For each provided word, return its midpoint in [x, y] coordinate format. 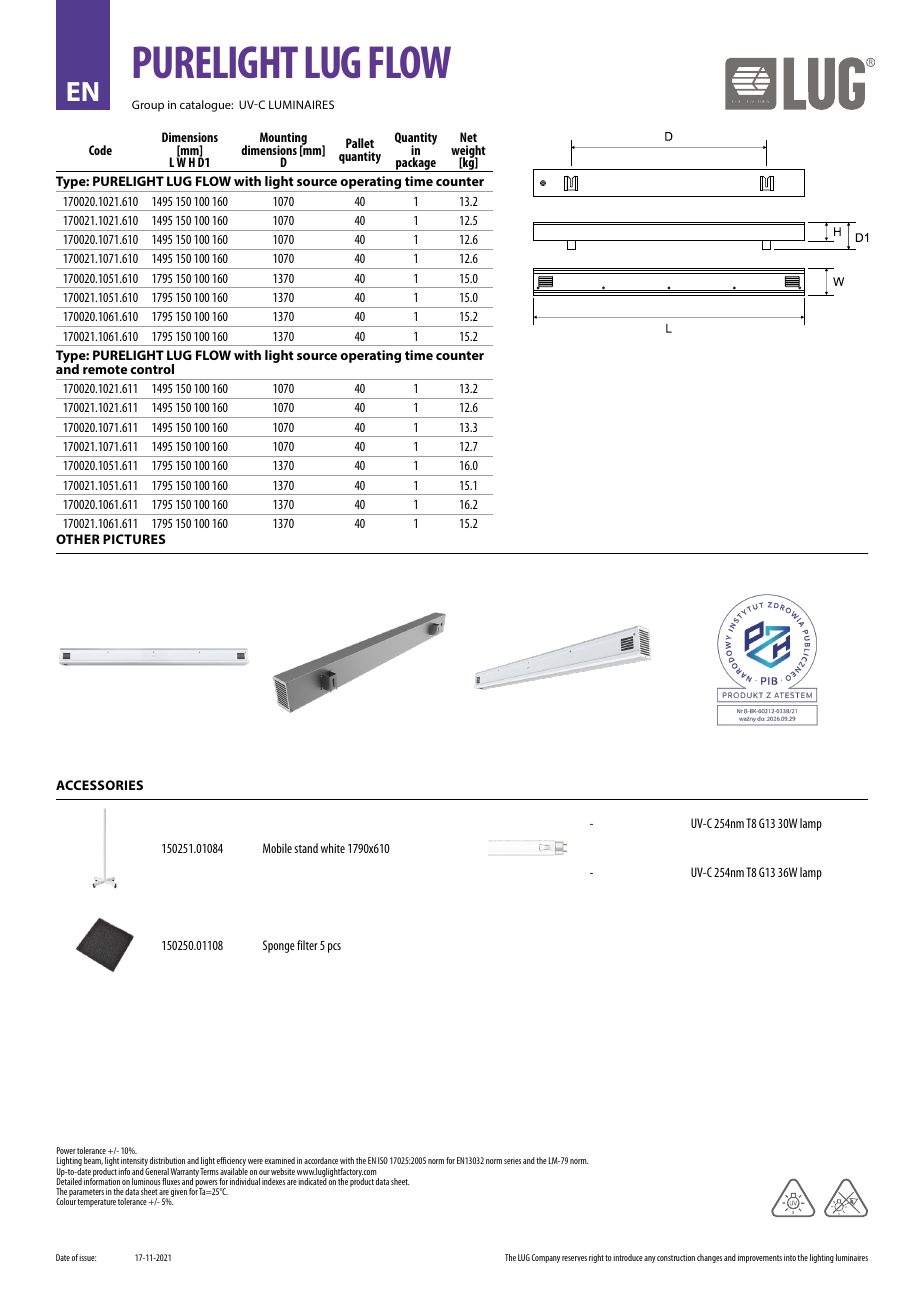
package [416, 164]
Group [148, 106]
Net [468, 137]
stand [306, 848]
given [178, 1194]
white [333, 848]
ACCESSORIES [99, 785]
